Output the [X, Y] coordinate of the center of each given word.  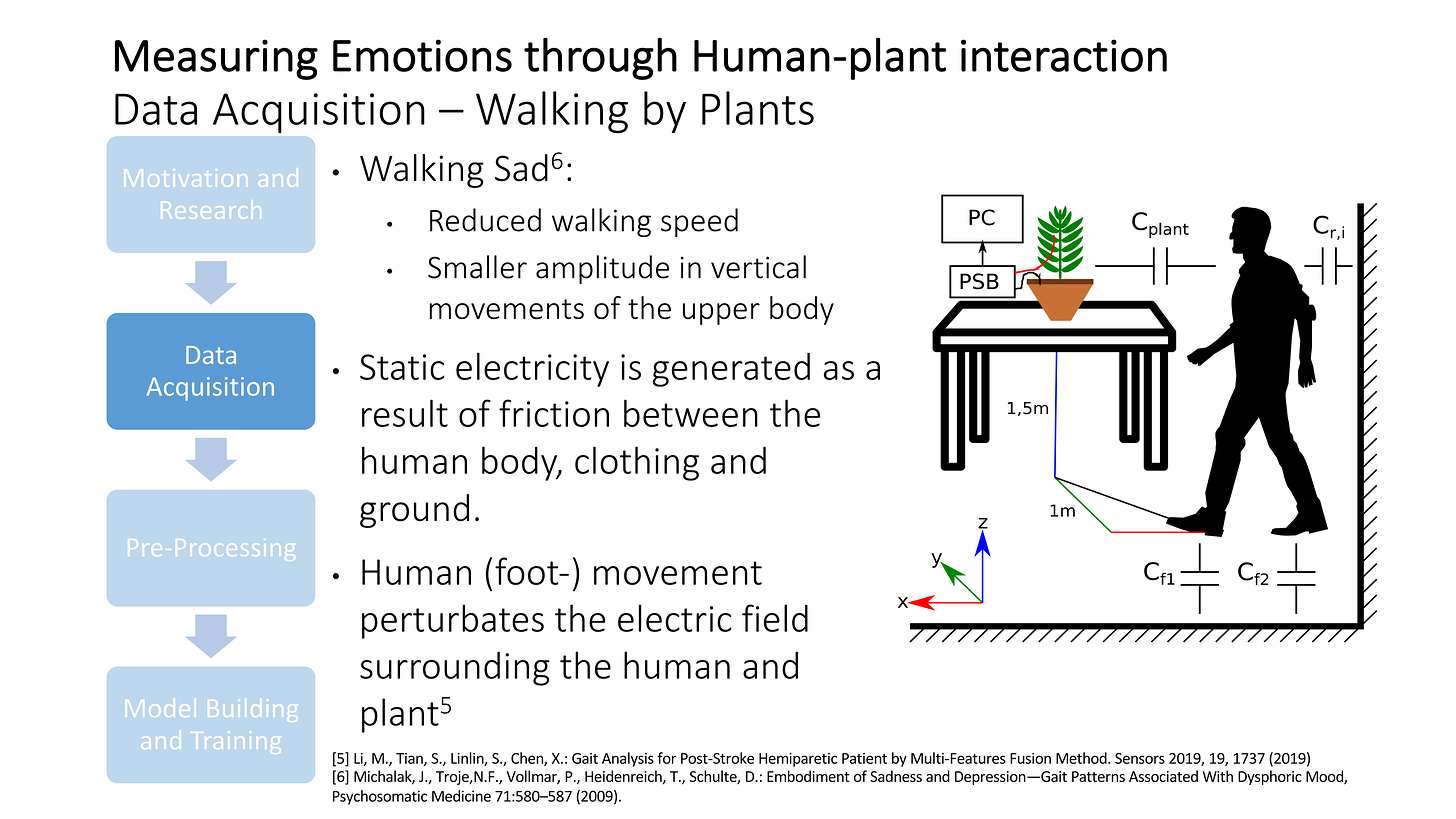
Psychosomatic [380, 797]
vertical [758, 267]
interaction [1064, 55]
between [691, 413]
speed [699, 222]
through [600, 58]
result [405, 413]
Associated [1163, 776]
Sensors [1140, 758]
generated [731, 370]
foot [528, 571]
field [775, 618]
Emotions [422, 55]
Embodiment [808, 776]
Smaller [477, 267]
